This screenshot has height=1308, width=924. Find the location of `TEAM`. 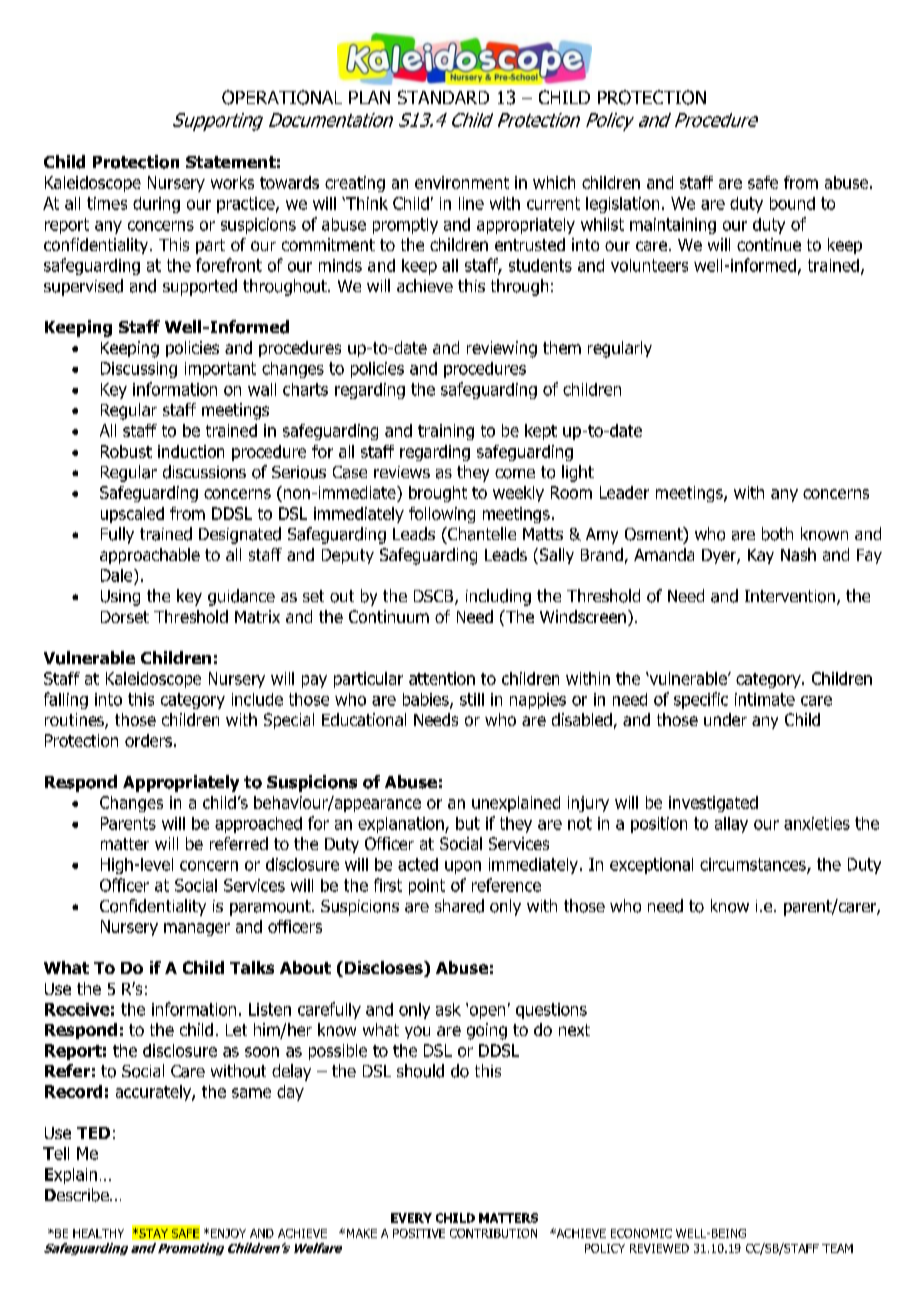

TEAM is located at coordinates (837, 1248).
